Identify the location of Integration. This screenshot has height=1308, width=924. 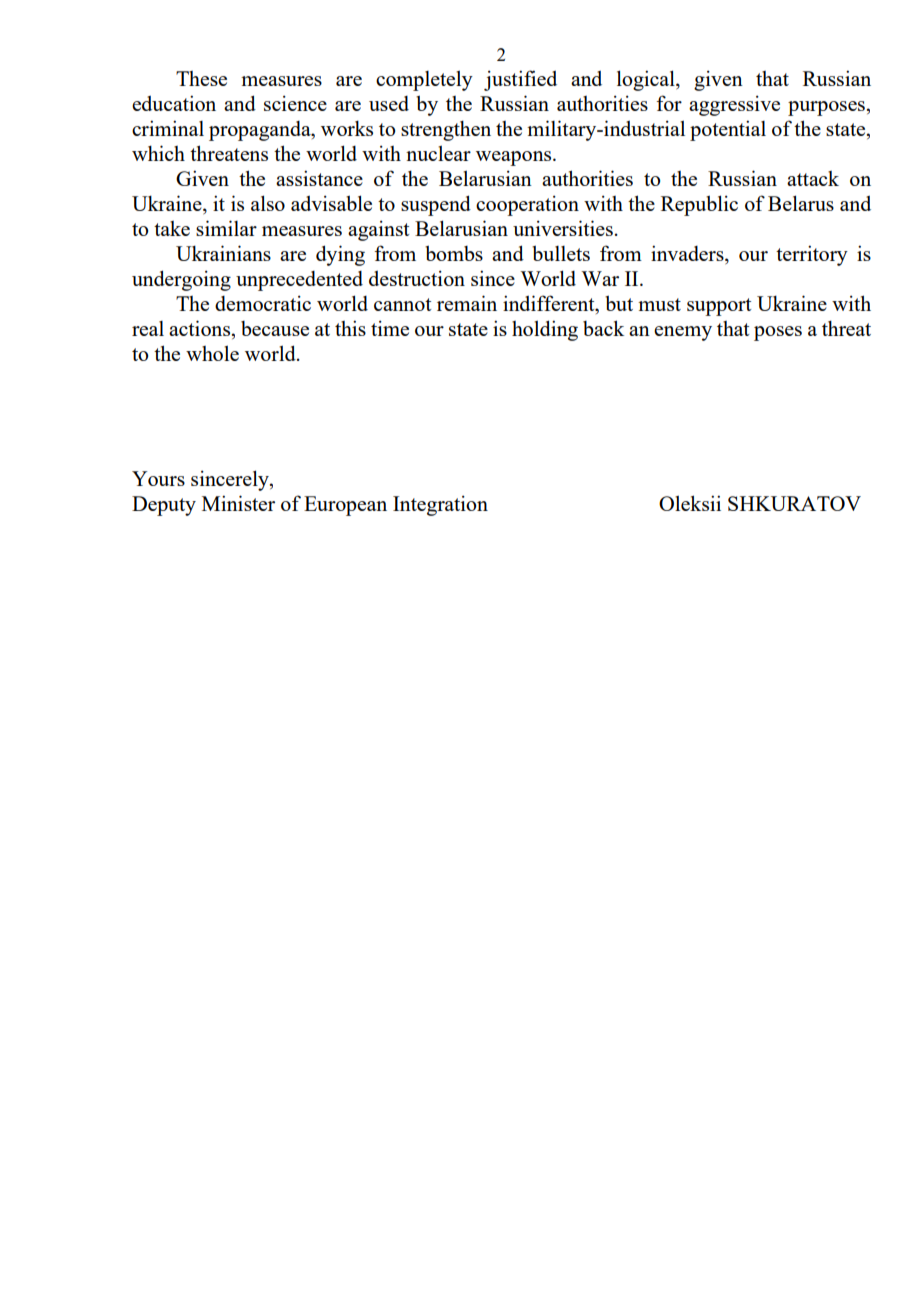
(440, 505).
